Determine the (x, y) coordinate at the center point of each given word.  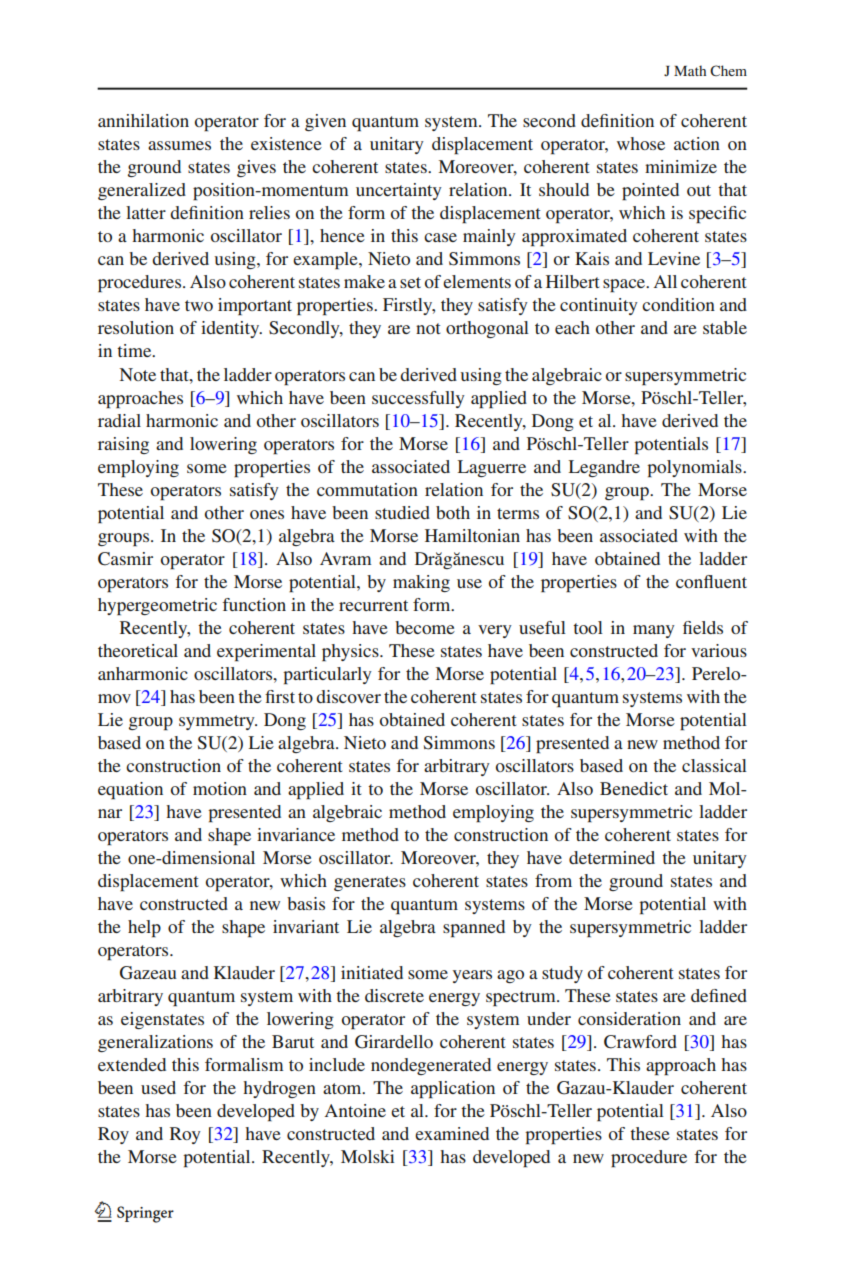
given (325, 122)
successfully (418, 399)
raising (123, 445)
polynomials (695, 468)
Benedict (634, 788)
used (158, 1087)
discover (348, 696)
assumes (179, 145)
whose (641, 143)
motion (220, 788)
